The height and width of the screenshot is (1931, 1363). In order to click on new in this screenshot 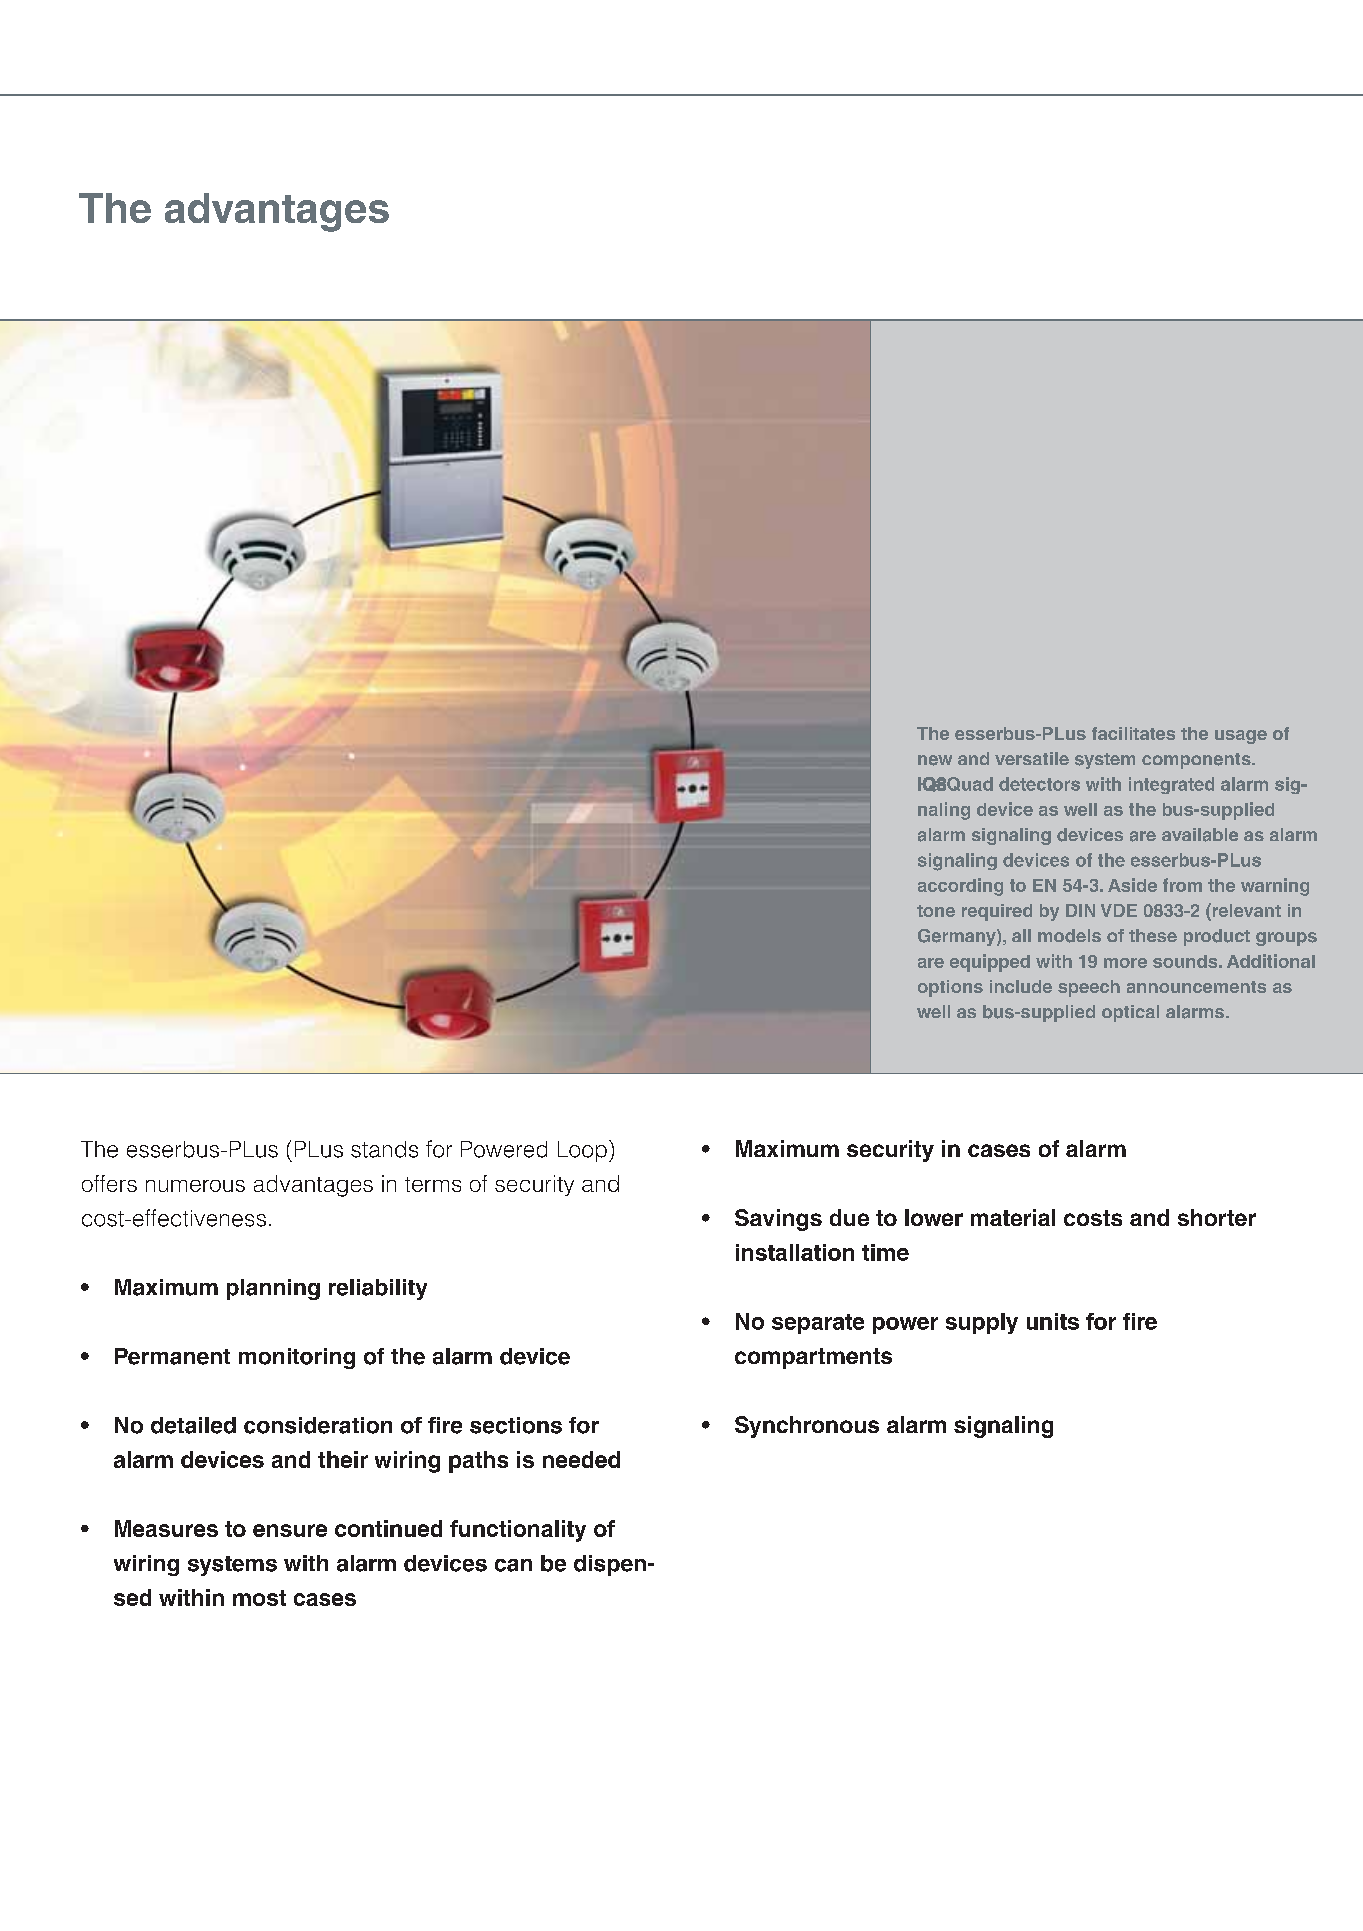, I will do `click(935, 760)`.
